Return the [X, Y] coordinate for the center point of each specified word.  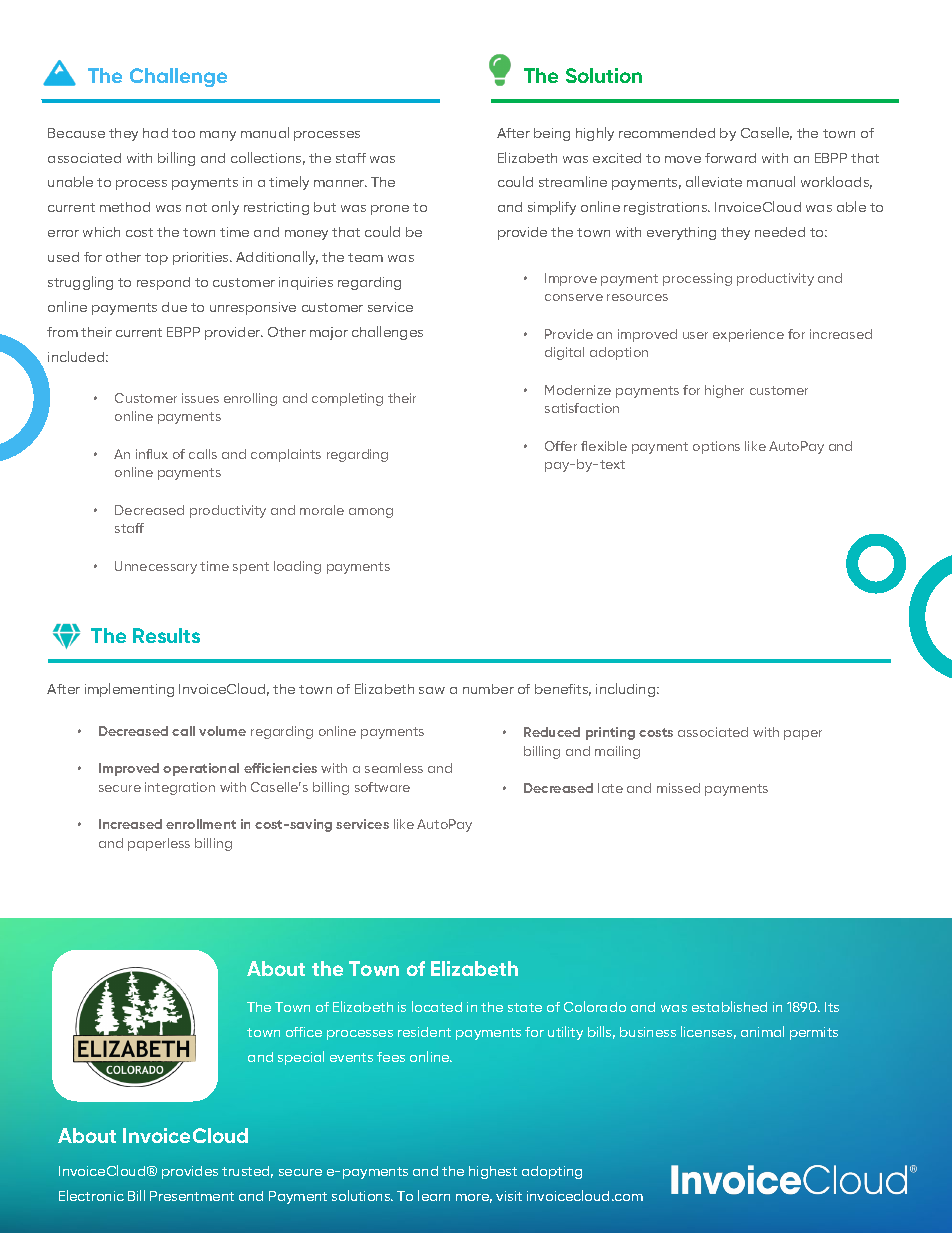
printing [610, 733]
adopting [552, 1172]
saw [432, 690]
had [155, 133]
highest [493, 1172]
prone [390, 210]
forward [730, 158]
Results [166, 635]
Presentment [192, 1196]
